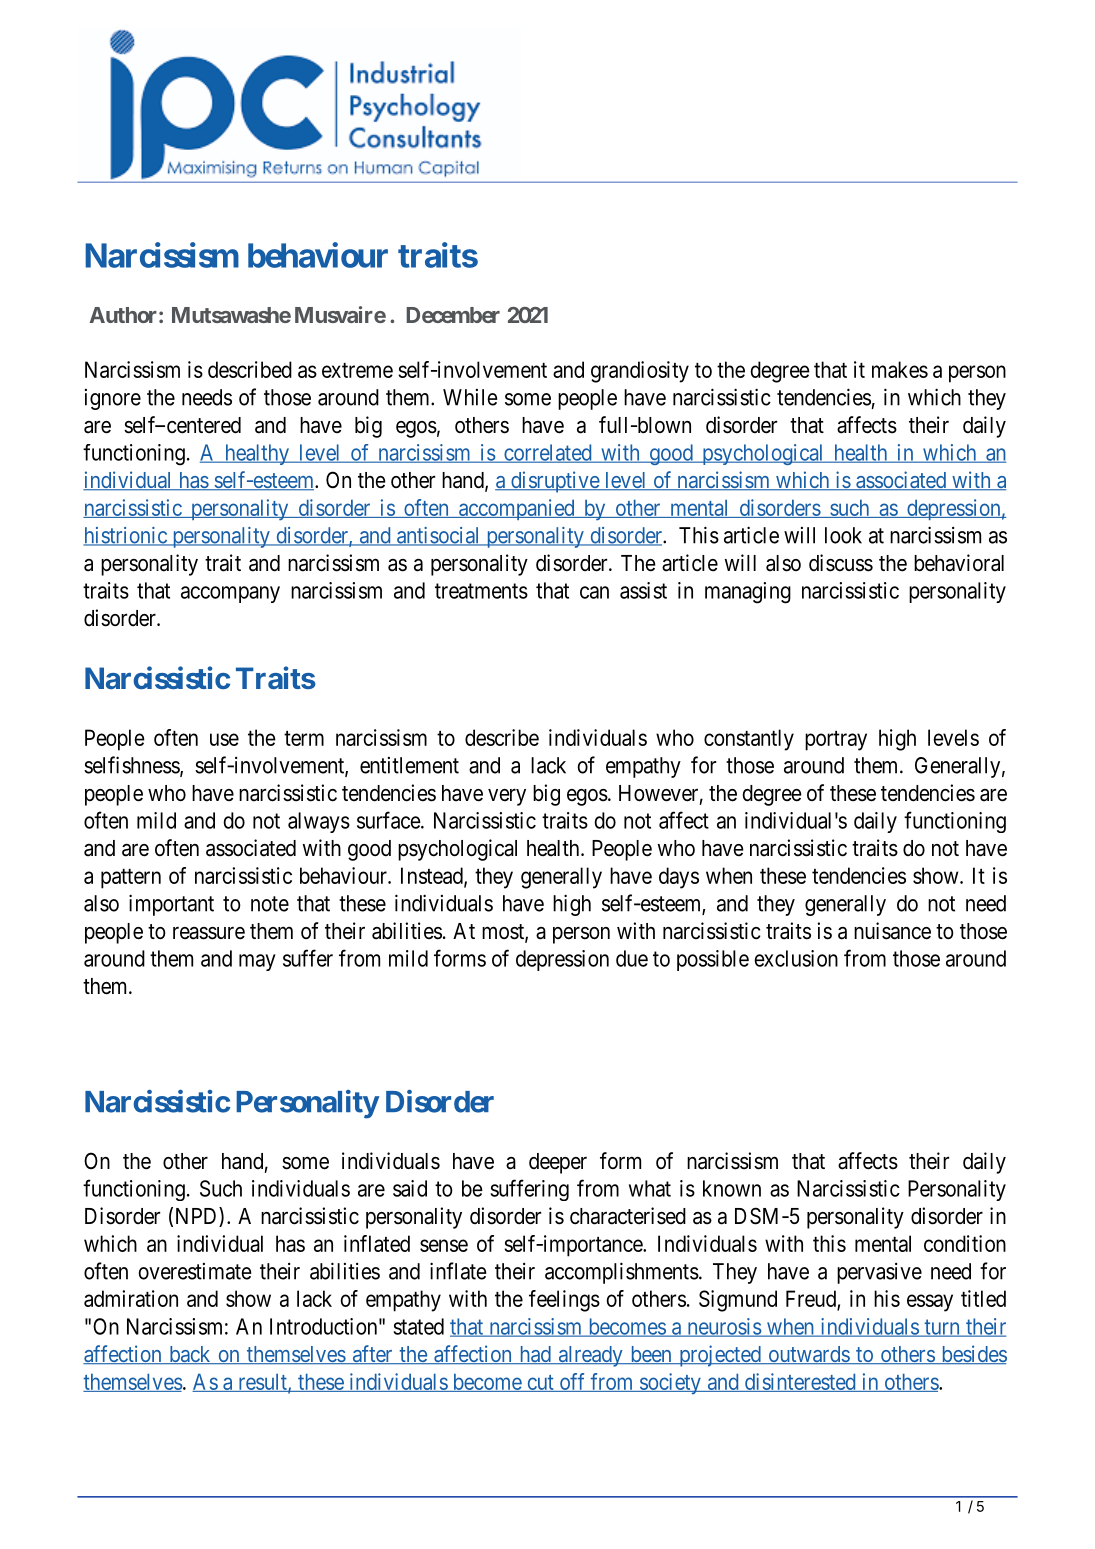 Image resolution: width=1095 pixels, height=1549 pixels. What do you see at coordinates (190, 1355) in the page?
I see `back` at bounding box center [190, 1355].
